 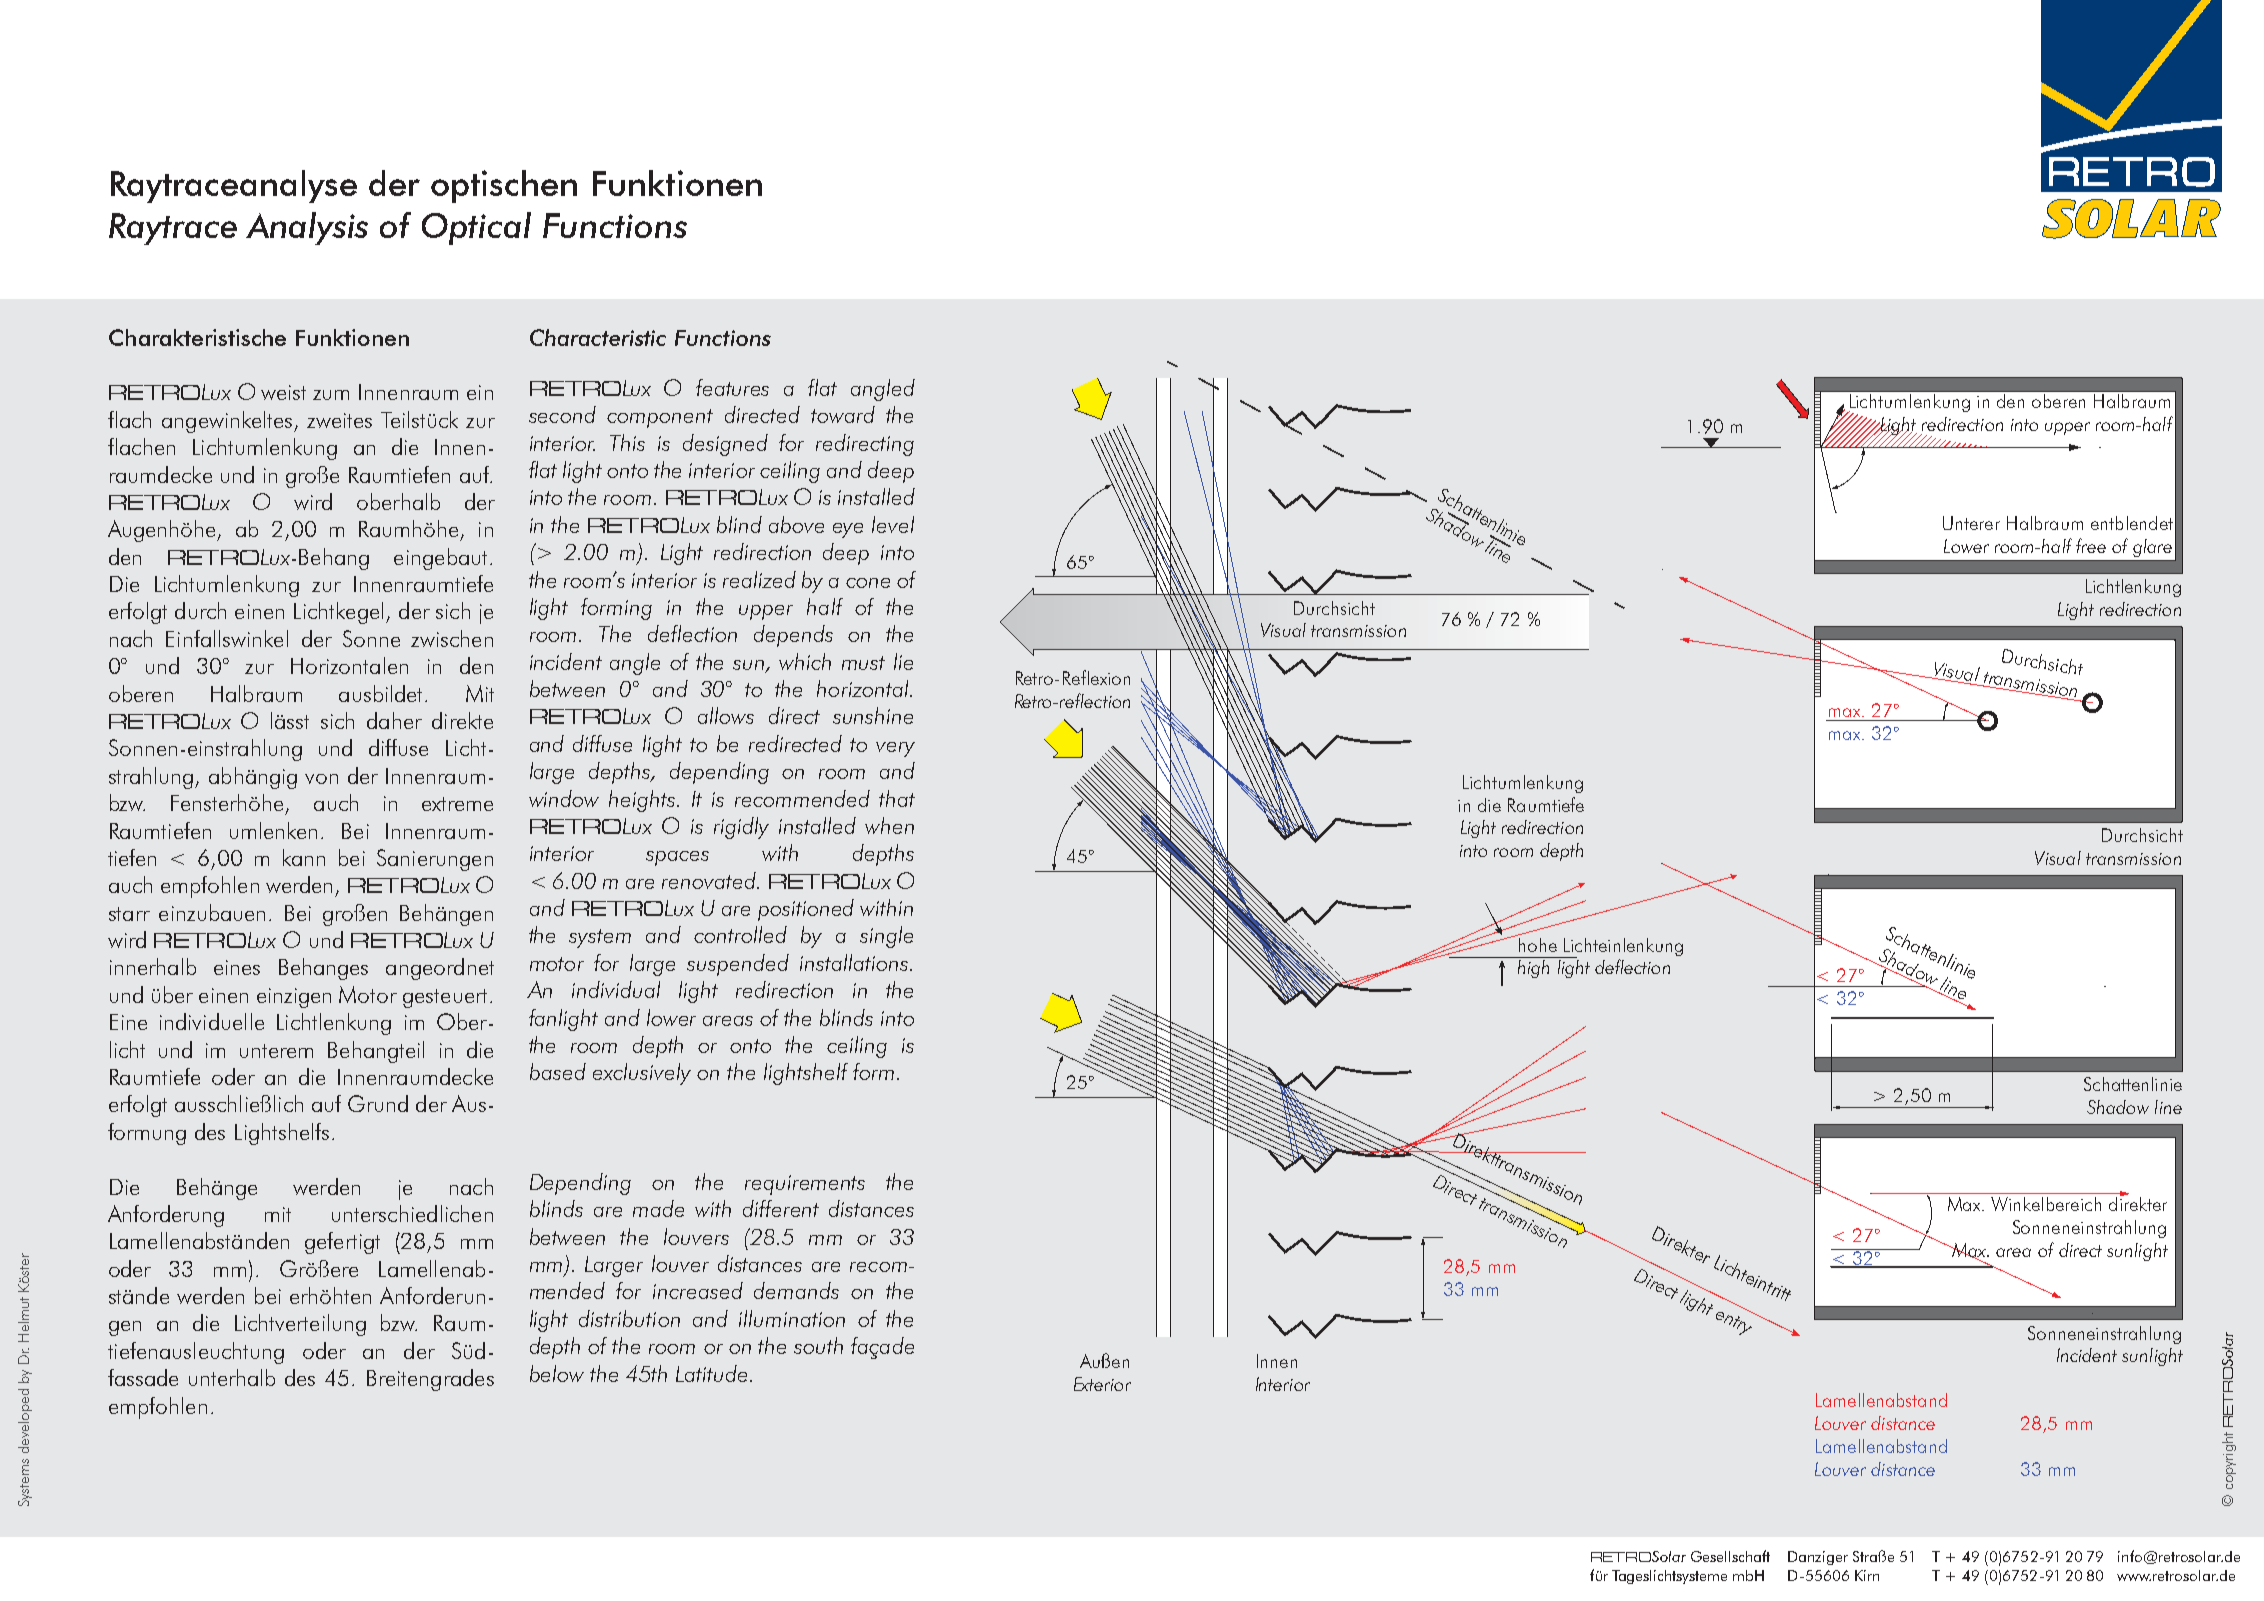 What do you see at coordinates (307, 228) in the page?
I see `Analysis` at bounding box center [307, 228].
